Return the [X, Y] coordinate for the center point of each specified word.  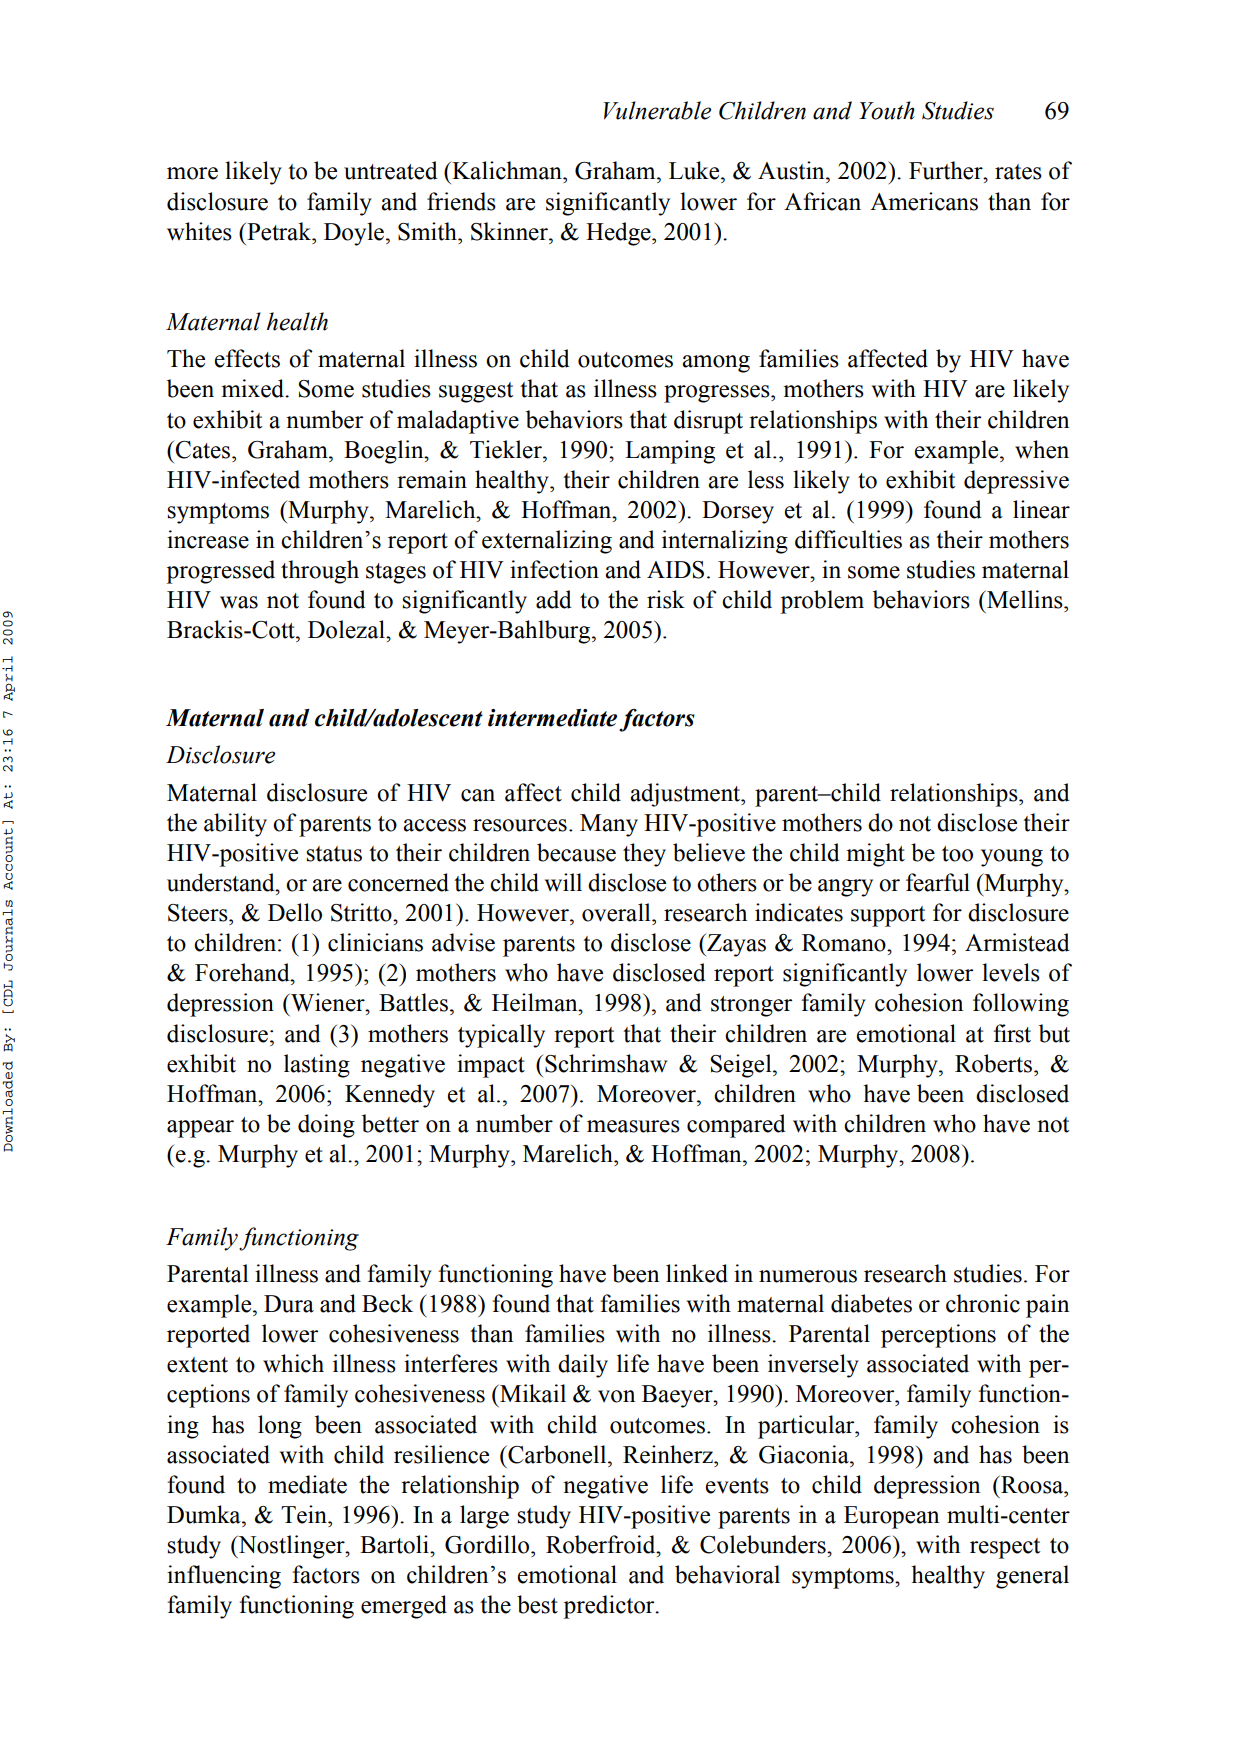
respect [1005, 1548]
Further [947, 170]
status [334, 854]
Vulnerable [657, 110]
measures [633, 1126]
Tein [305, 1514]
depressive [1016, 482]
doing [326, 1126]
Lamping [670, 452]
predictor [610, 1607]
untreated [391, 170]
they [644, 855]
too [957, 854]
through [320, 572]
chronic [983, 1303]
